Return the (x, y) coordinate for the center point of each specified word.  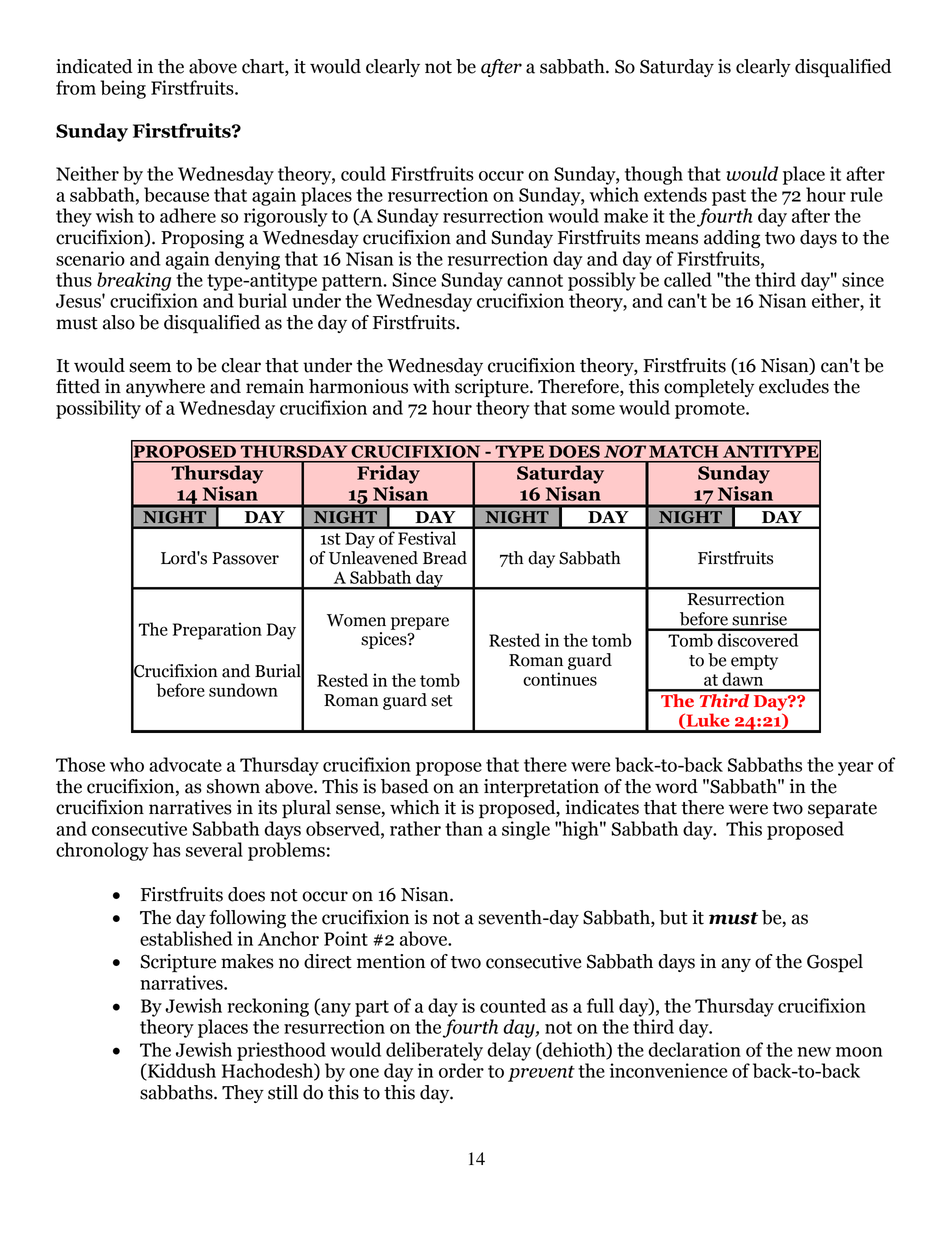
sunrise (759, 619)
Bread (445, 558)
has (167, 849)
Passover (245, 558)
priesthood (281, 1051)
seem (150, 367)
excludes (794, 386)
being (123, 89)
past (729, 197)
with (431, 386)
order (461, 1070)
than (464, 828)
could (363, 173)
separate (842, 810)
